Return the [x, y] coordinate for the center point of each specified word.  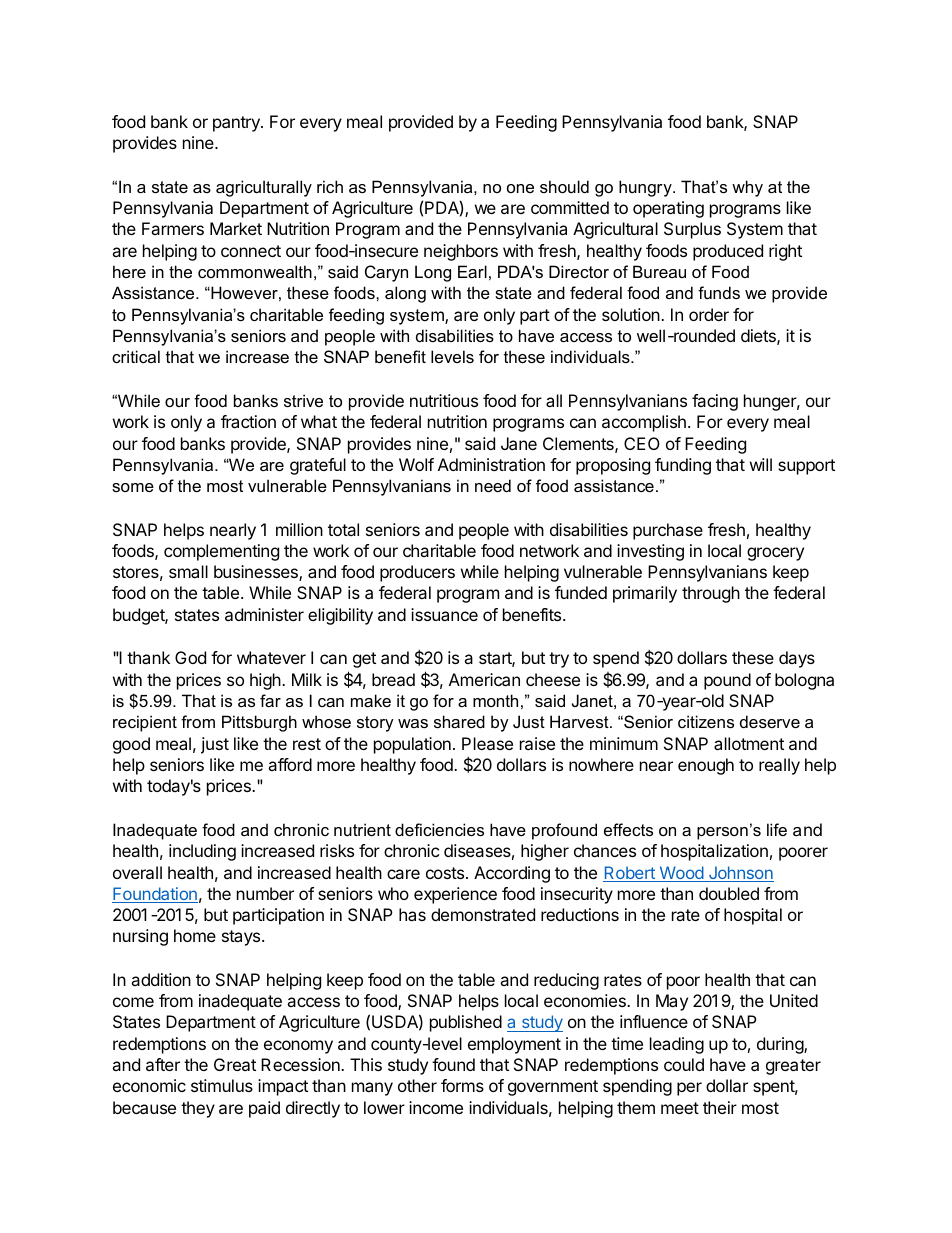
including [202, 852]
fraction [248, 421]
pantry [237, 124]
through [711, 594]
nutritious [444, 400]
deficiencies [439, 829]
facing [715, 402]
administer [264, 614]
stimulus [222, 1085]
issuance [444, 614]
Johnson [740, 874]
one [520, 188]
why [747, 188]
